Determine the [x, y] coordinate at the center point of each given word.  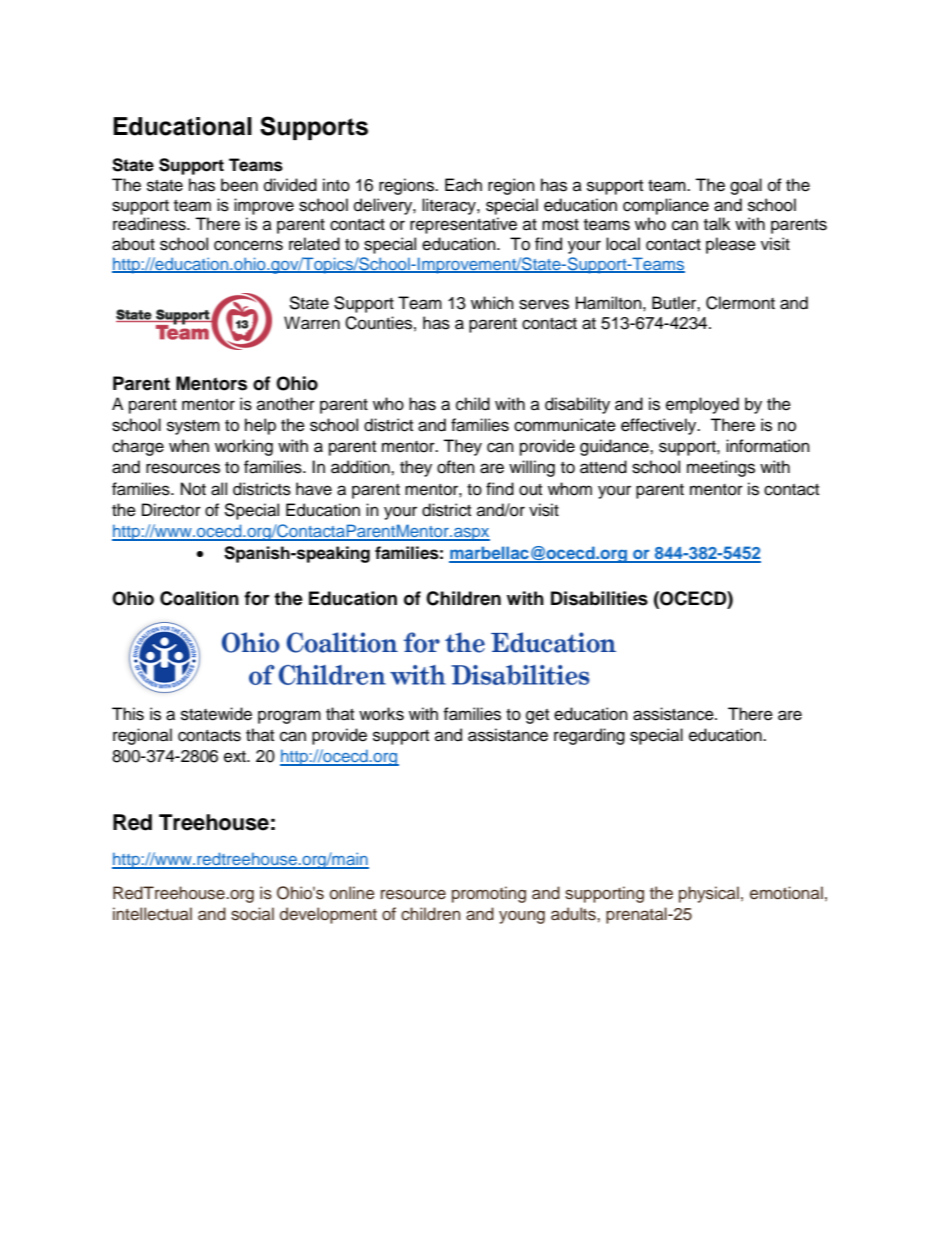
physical [709, 894]
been [239, 185]
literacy [450, 206]
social [252, 914]
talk [717, 224]
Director [171, 510]
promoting [489, 894]
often [456, 467]
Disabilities [599, 598]
